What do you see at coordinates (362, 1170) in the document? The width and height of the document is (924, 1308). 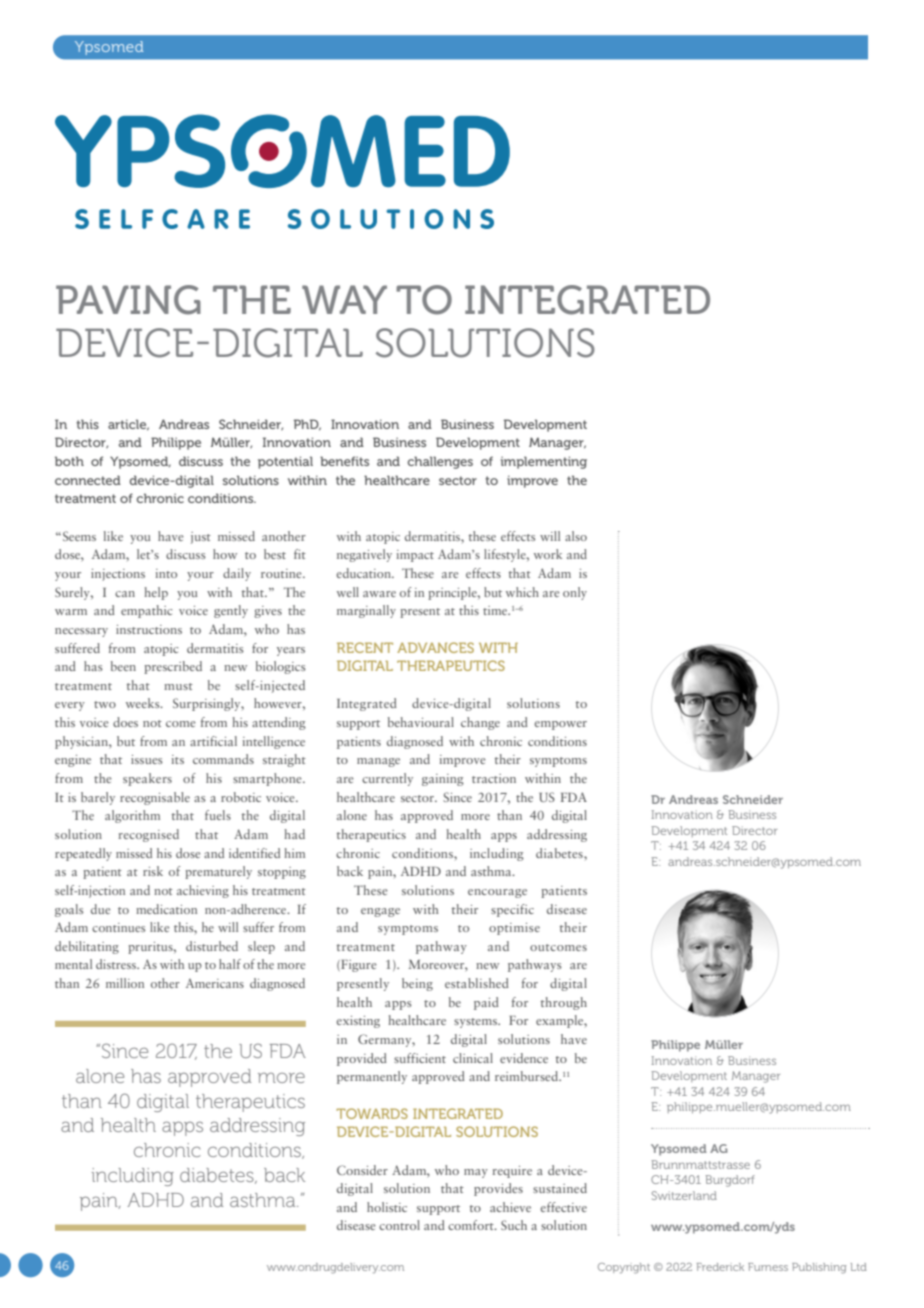 I see `Consider` at bounding box center [362, 1170].
